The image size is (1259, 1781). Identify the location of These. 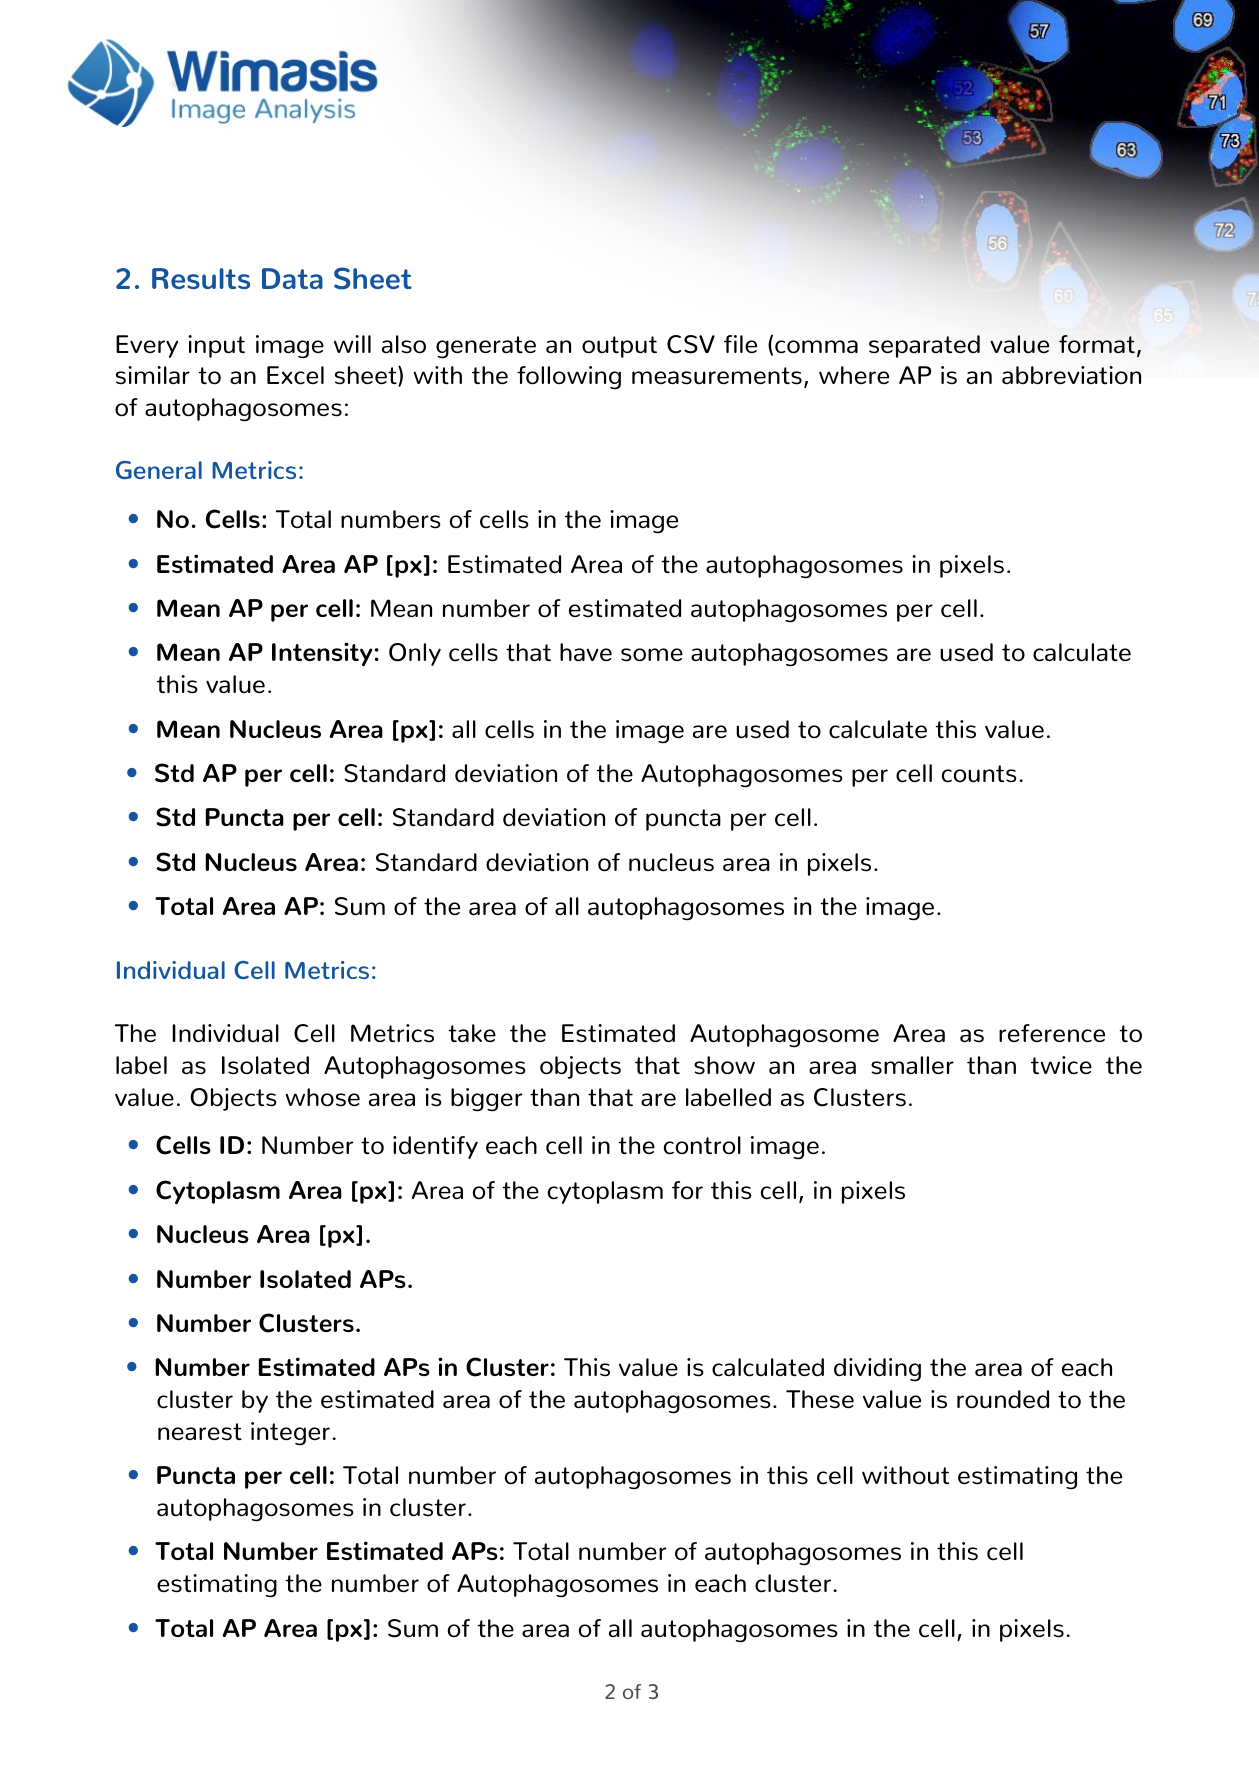
(820, 1399).
